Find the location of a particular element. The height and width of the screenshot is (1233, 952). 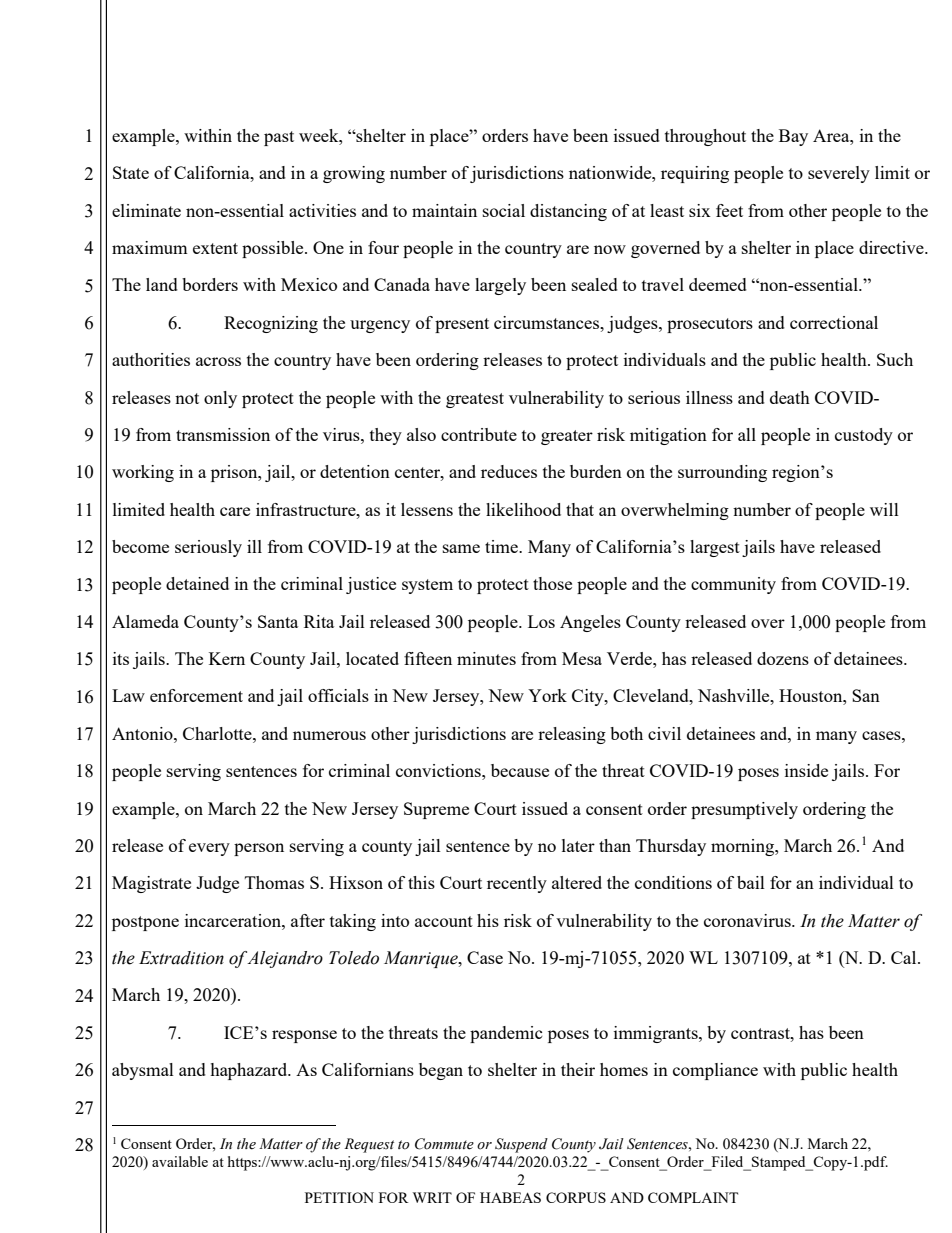

available is located at coordinates (180, 1161).
